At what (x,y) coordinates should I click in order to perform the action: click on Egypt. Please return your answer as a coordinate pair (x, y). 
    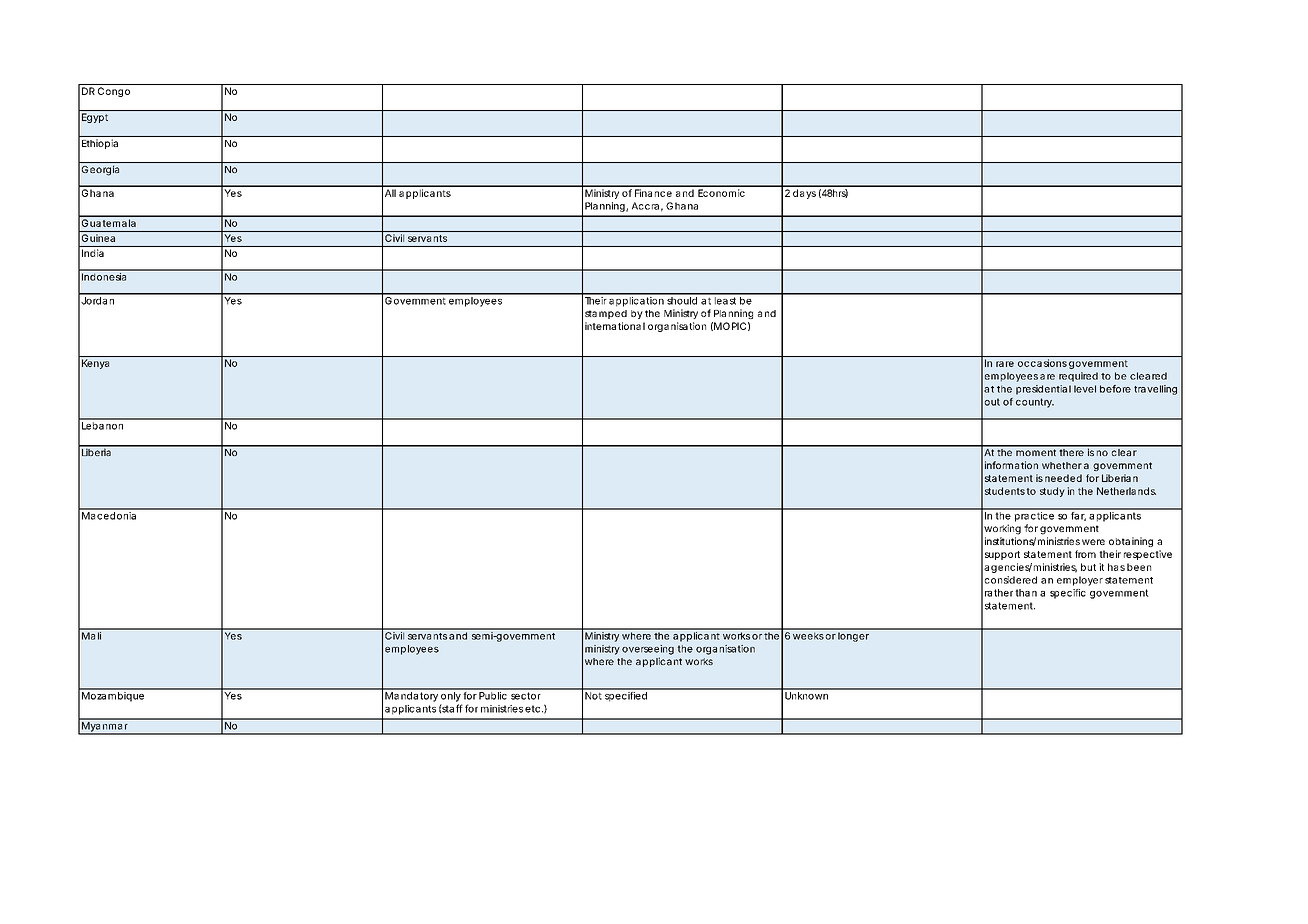
    Looking at the image, I should click on (95, 118).
